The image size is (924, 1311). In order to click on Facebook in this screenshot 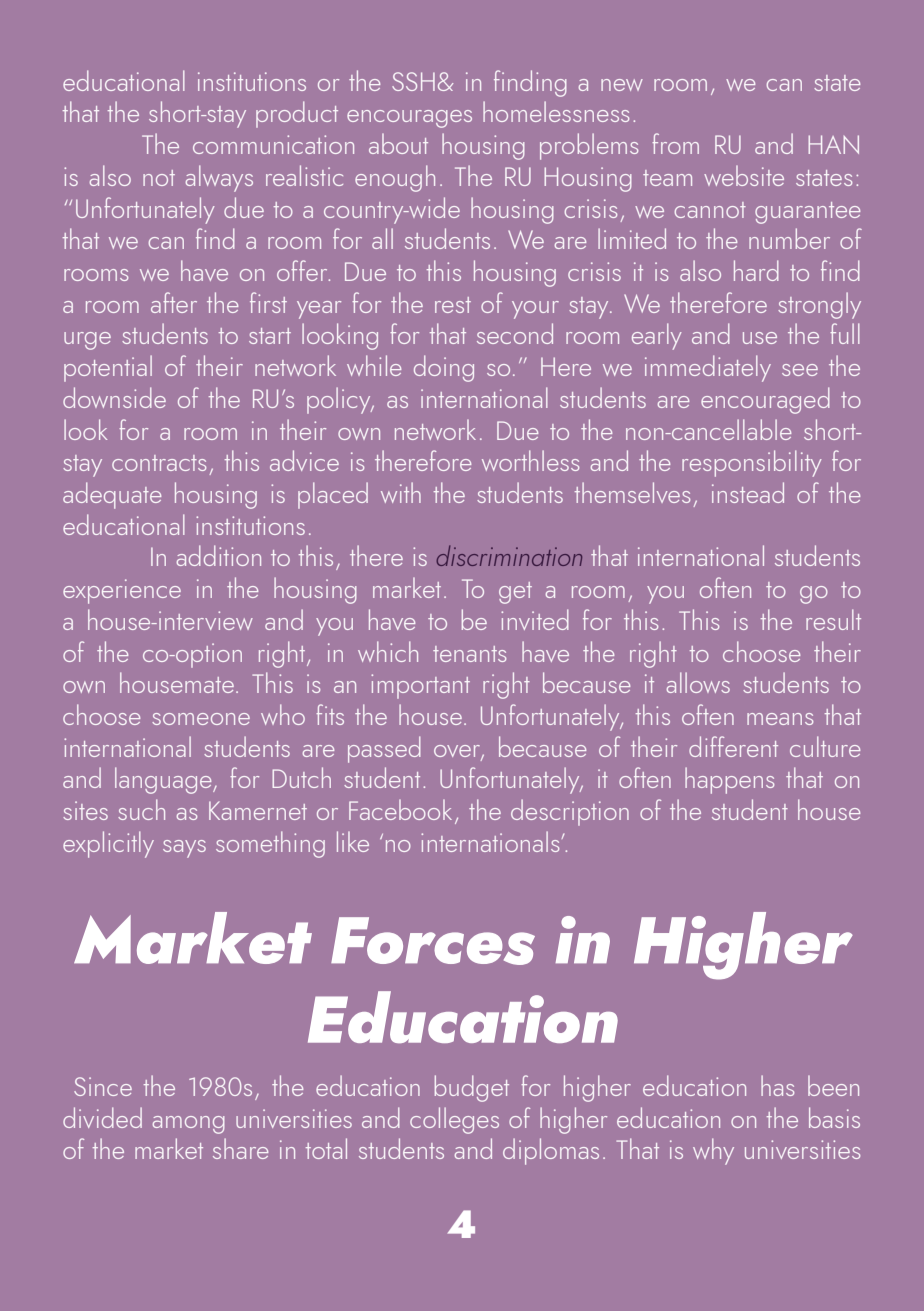, I will do `click(400, 809)`.
